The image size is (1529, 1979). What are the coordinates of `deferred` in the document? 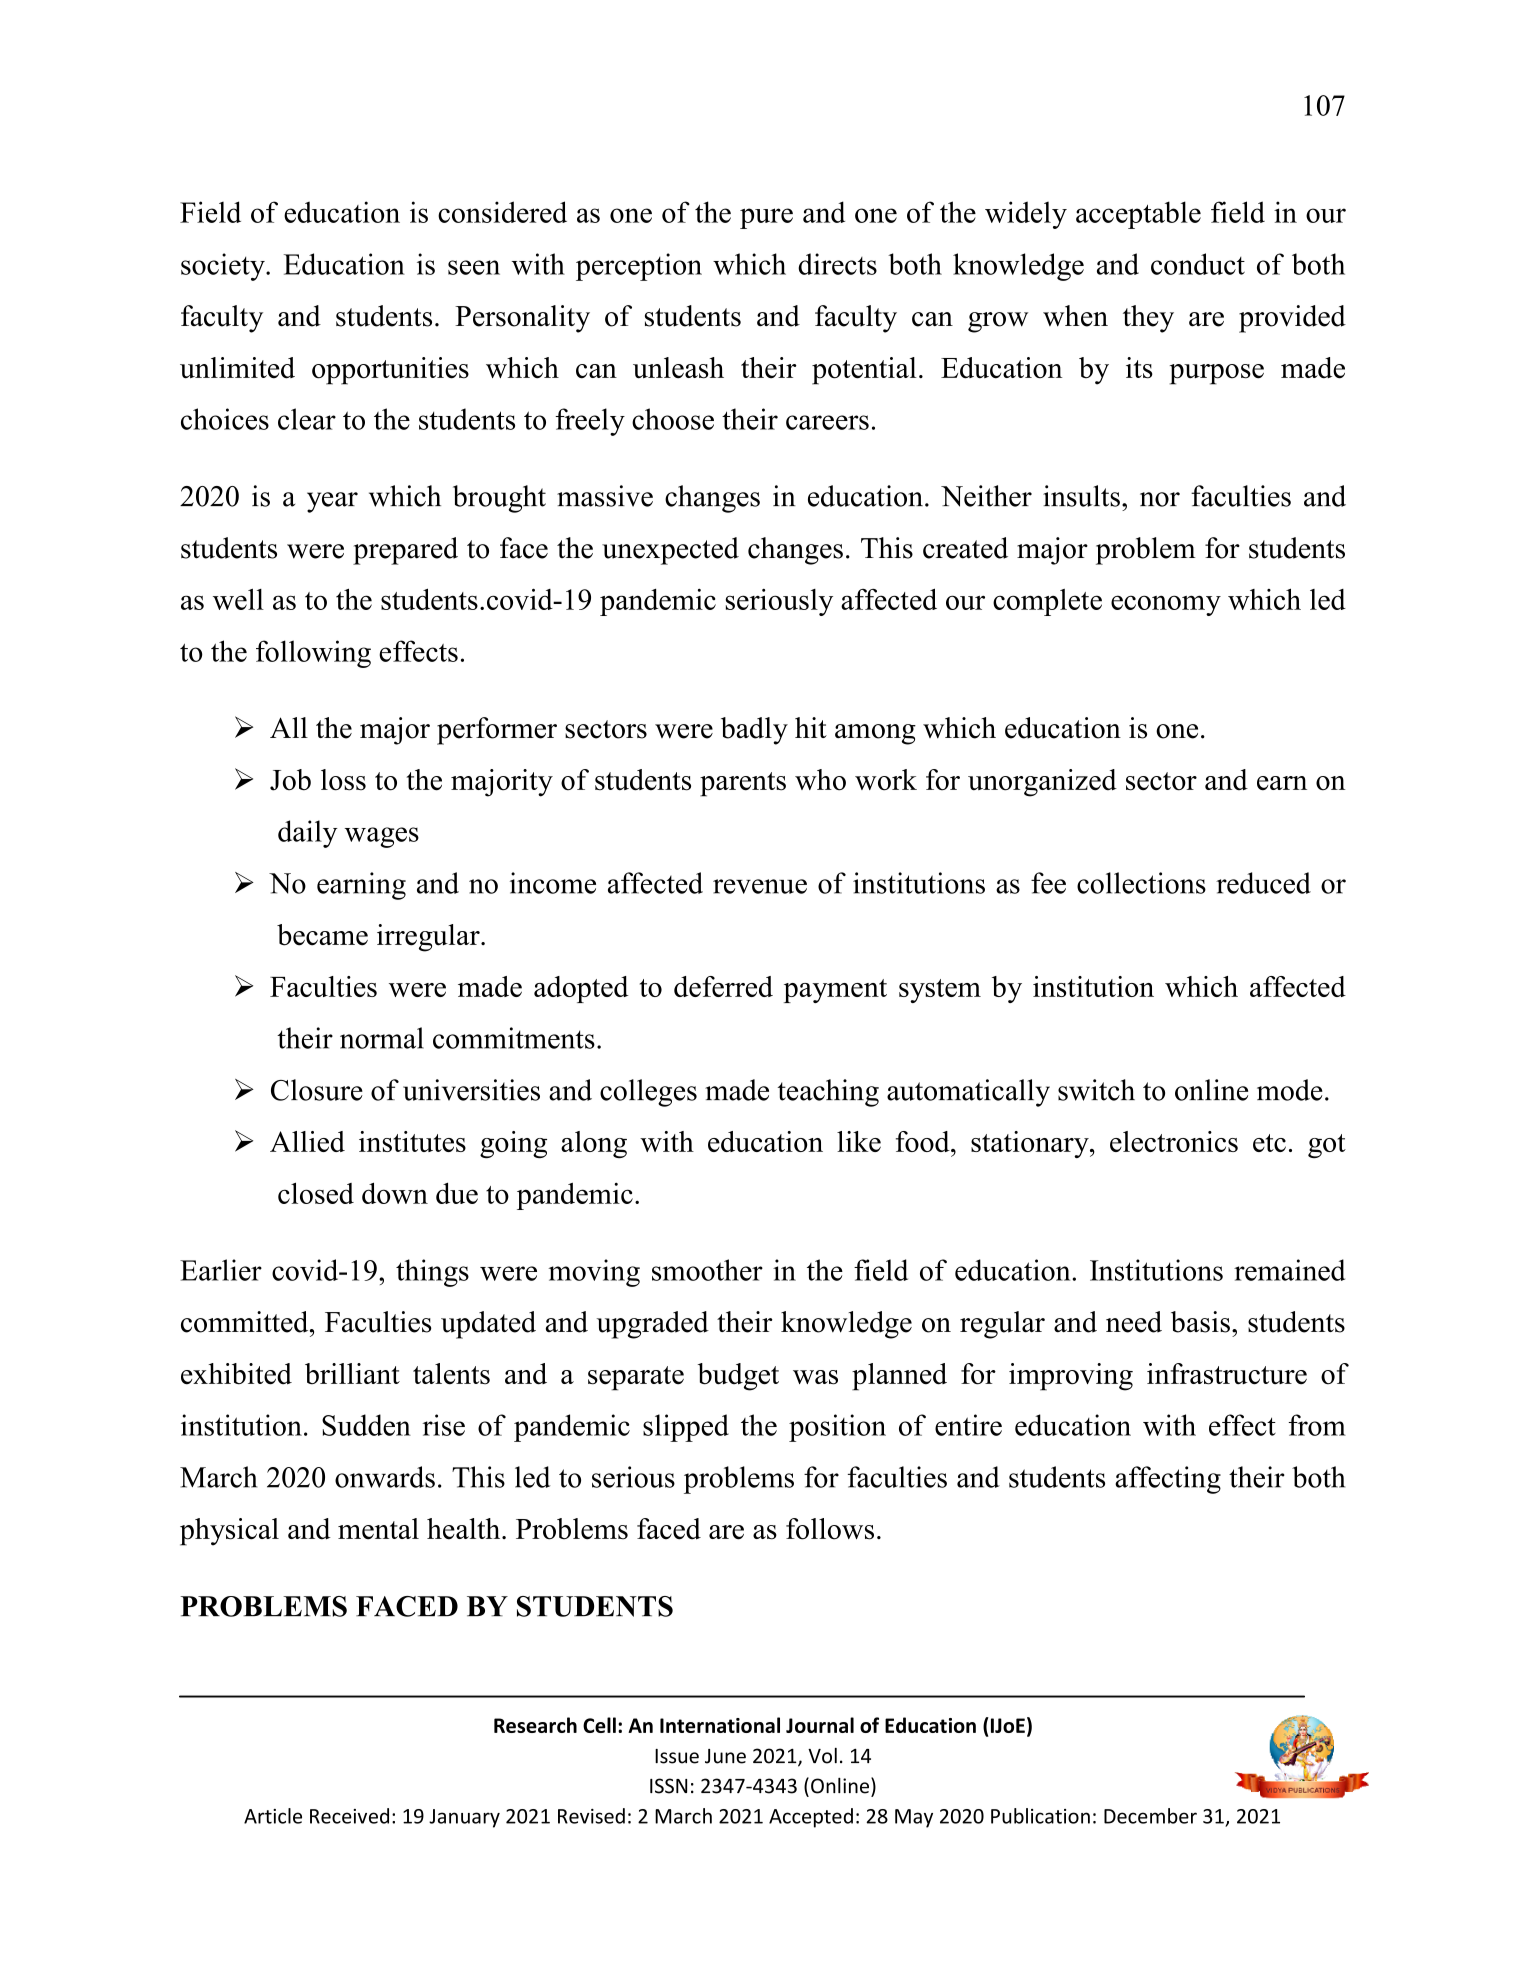 It's located at (723, 986).
